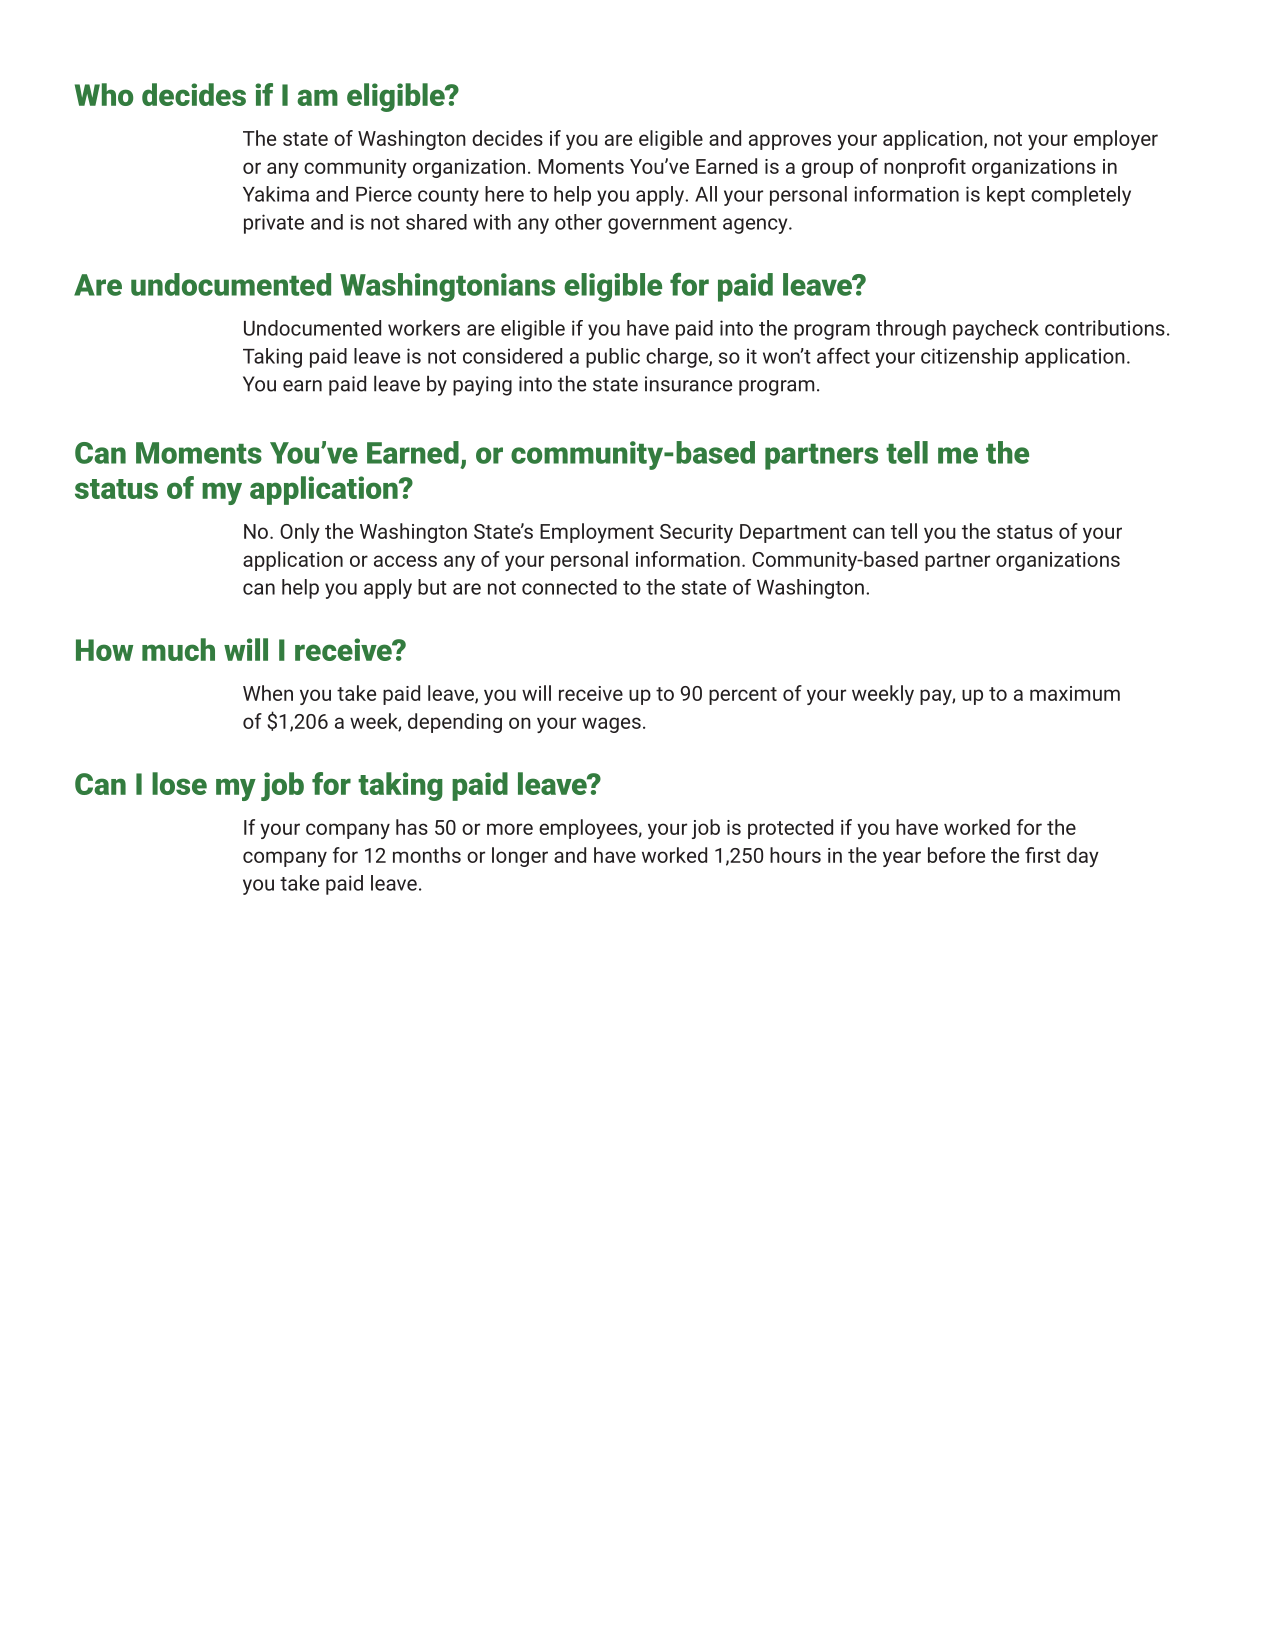  I want to click on Department, so click(793, 533).
